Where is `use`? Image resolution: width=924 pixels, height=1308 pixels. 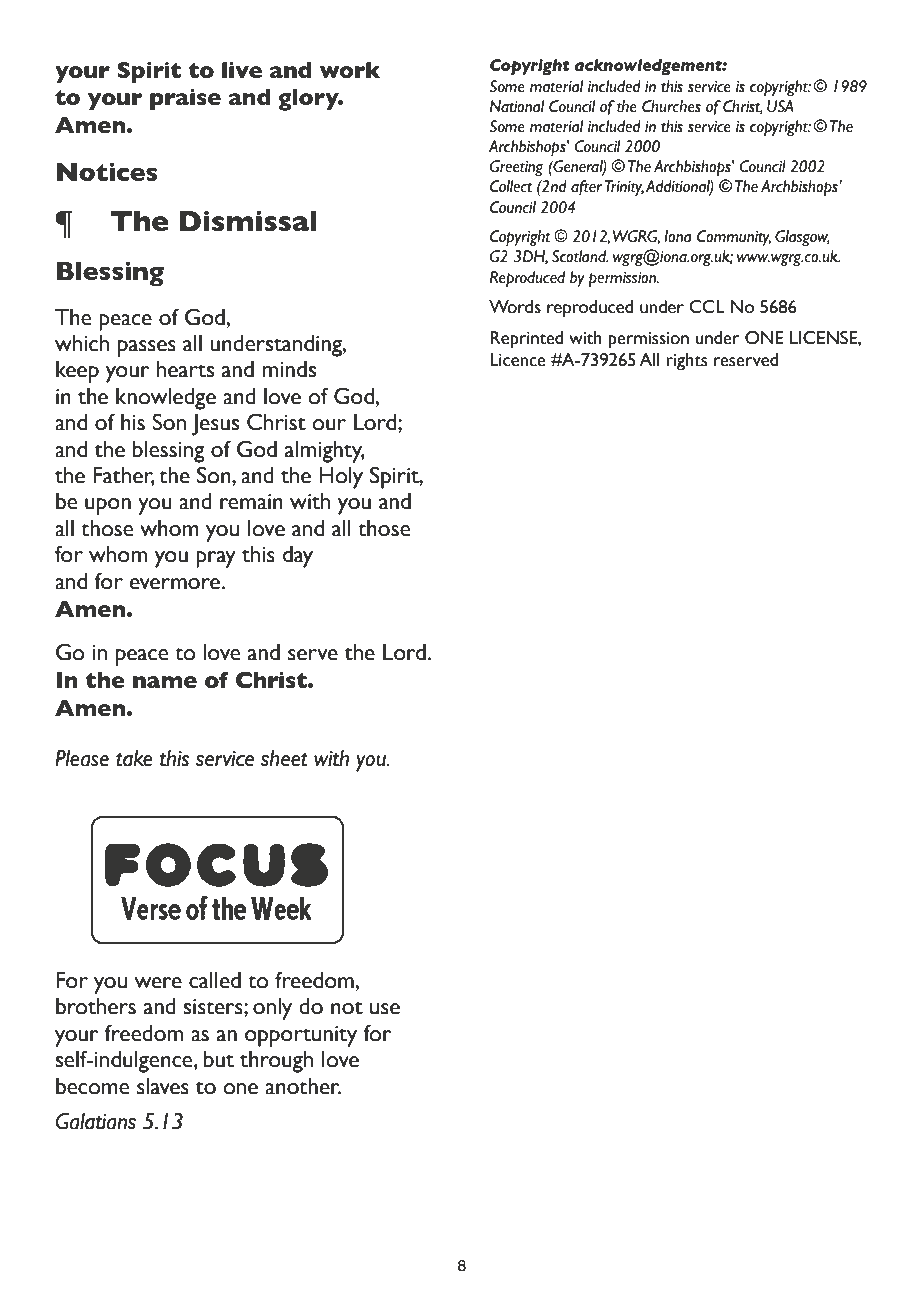
use is located at coordinates (385, 1009).
